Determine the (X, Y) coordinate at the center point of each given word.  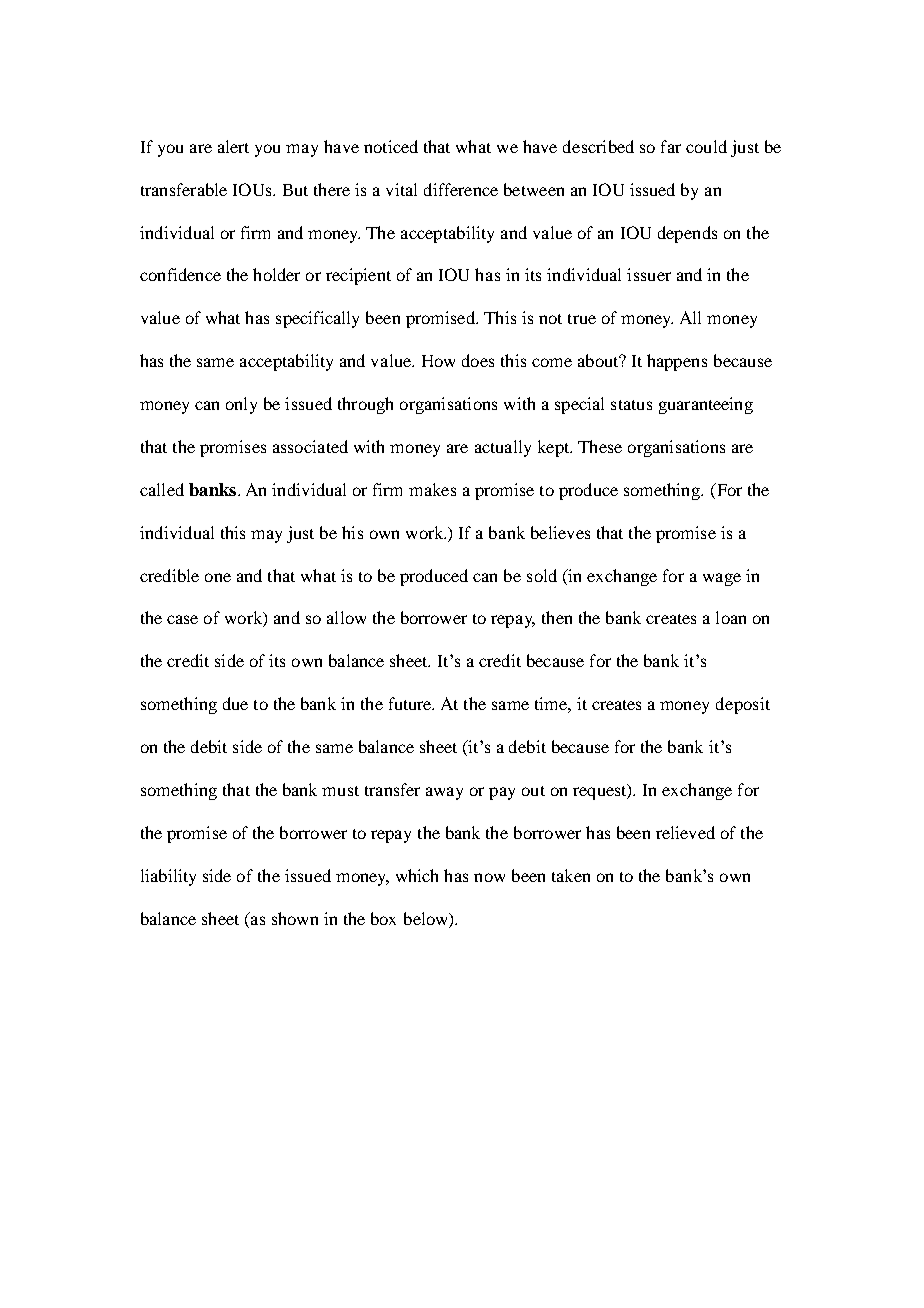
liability (168, 877)
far (671, 146)
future (411, 703)
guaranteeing (706, 405)
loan (731, 617)
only (241, 405)
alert (233, 146)
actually (503, 448)
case (182, 619)
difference (461, 189)
